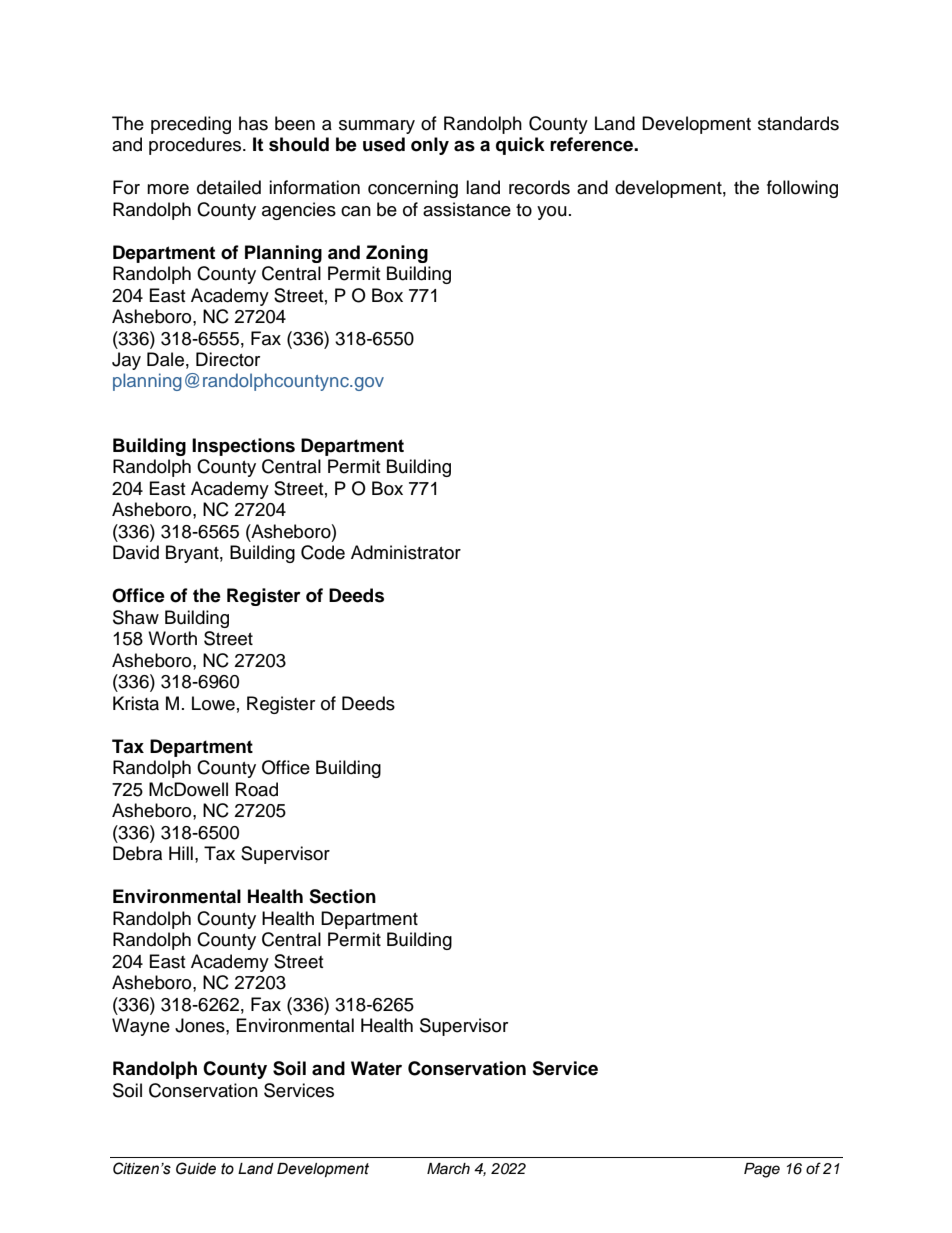 This screenshot has width=952, height=1233. What do you see at coordinates (196, 1168) in the screenshot?
I see `Guide` at bounding box center [196, 1168].
